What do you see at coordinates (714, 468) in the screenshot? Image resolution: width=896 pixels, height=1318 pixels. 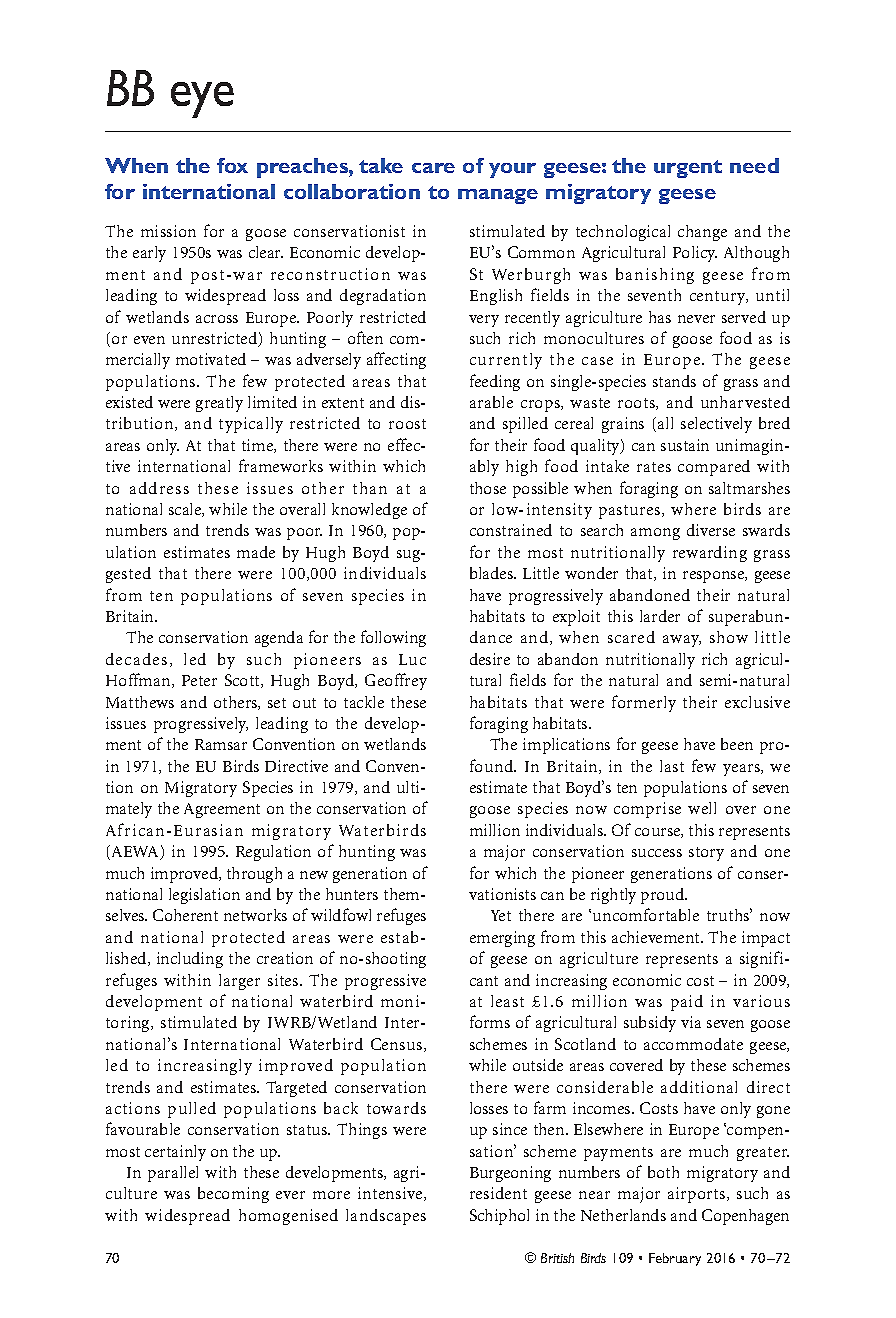 I see `compared` at bounding box center [714, 468].
